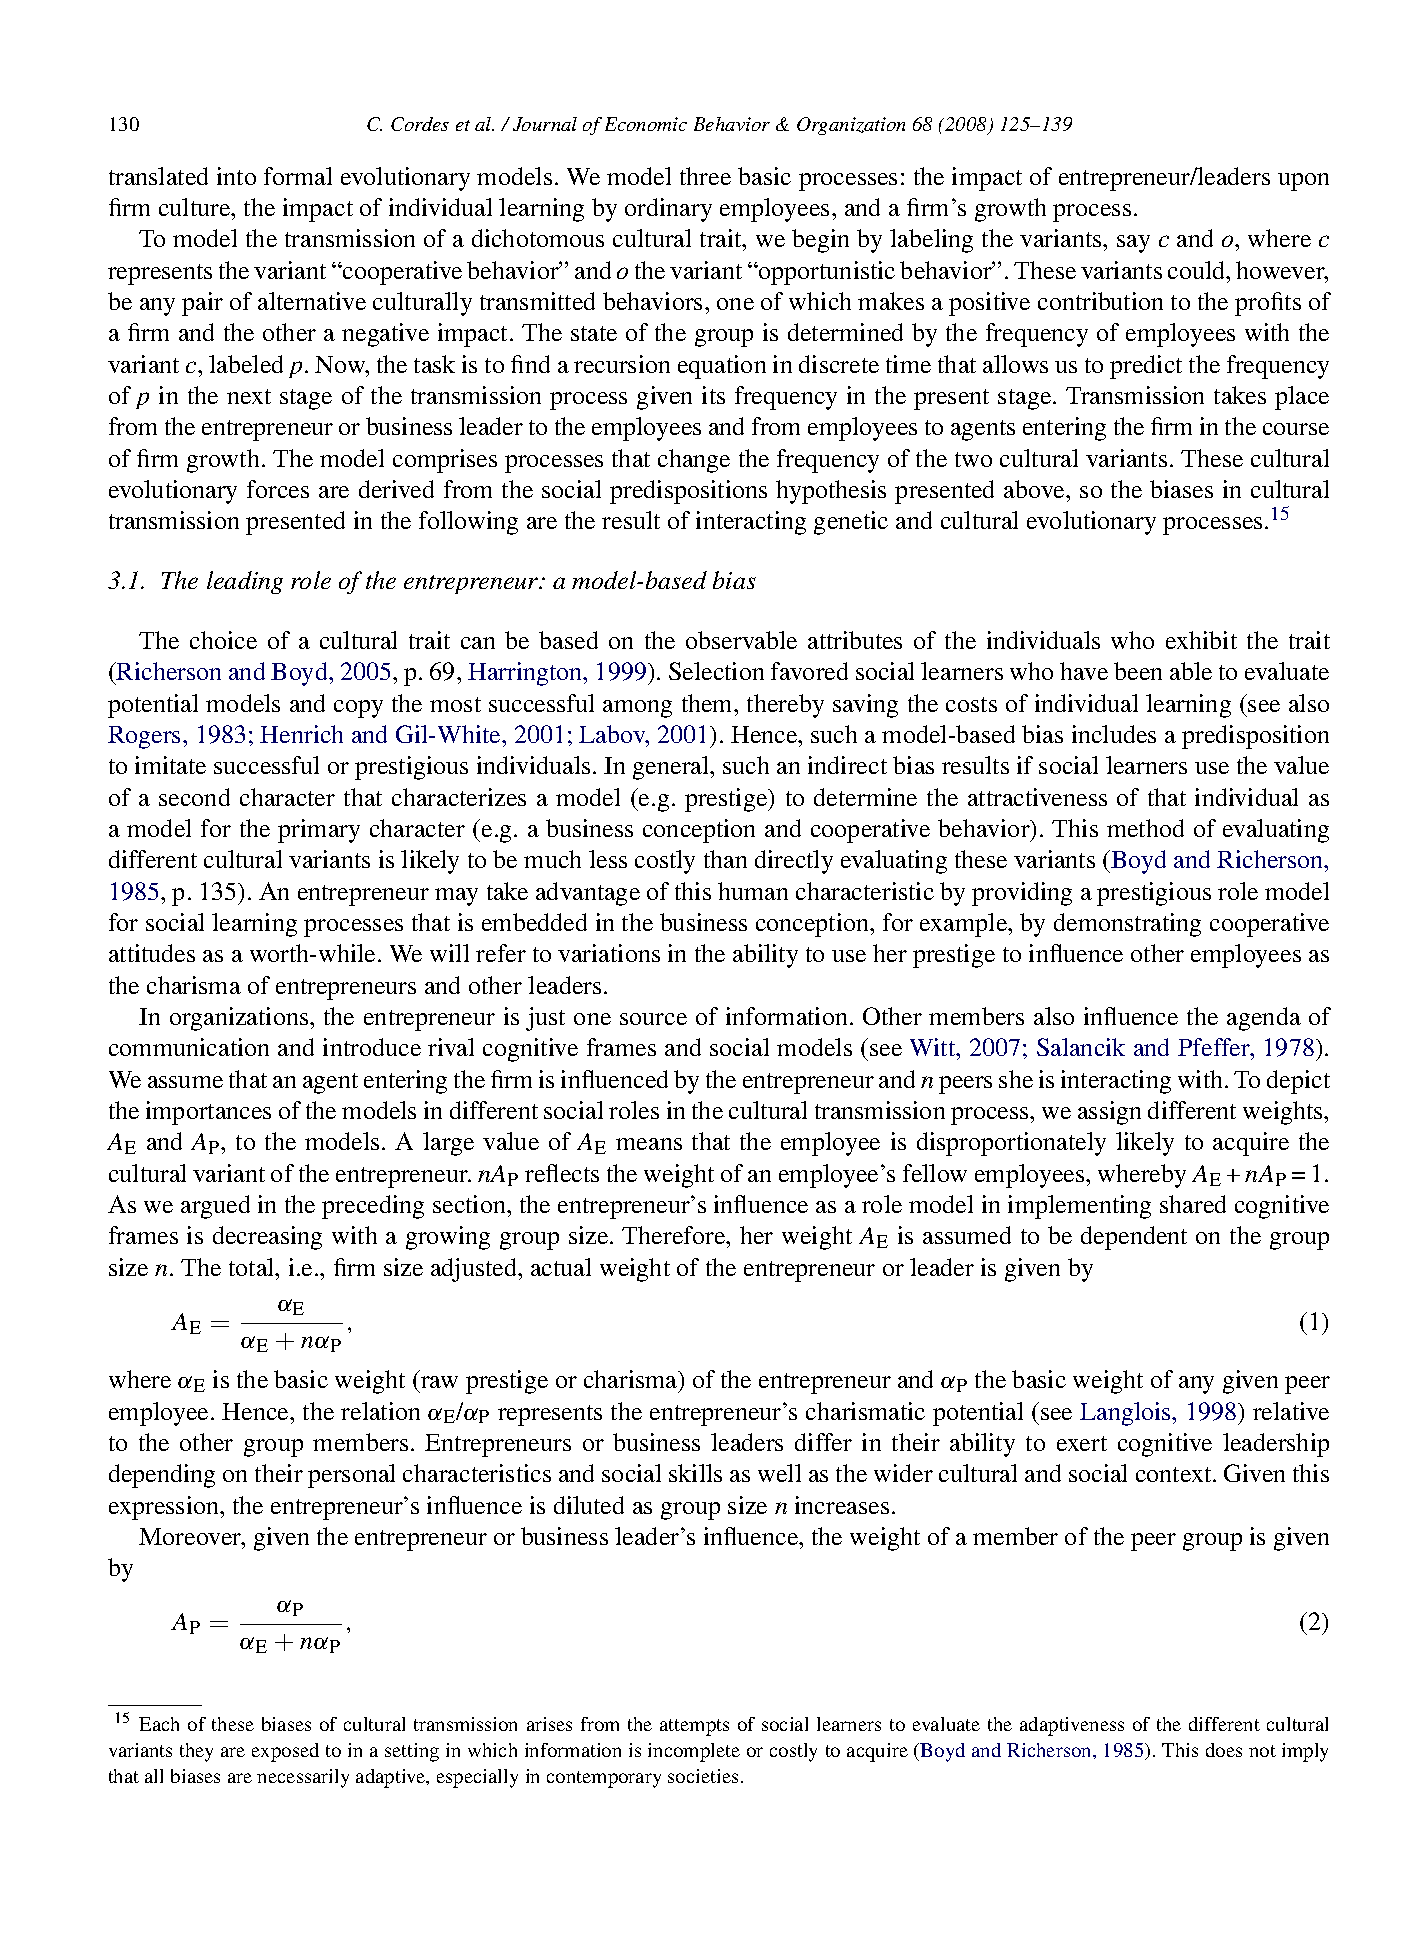 The image size is (1426, 1945). I want to click on relation, so click(380, 1411).
